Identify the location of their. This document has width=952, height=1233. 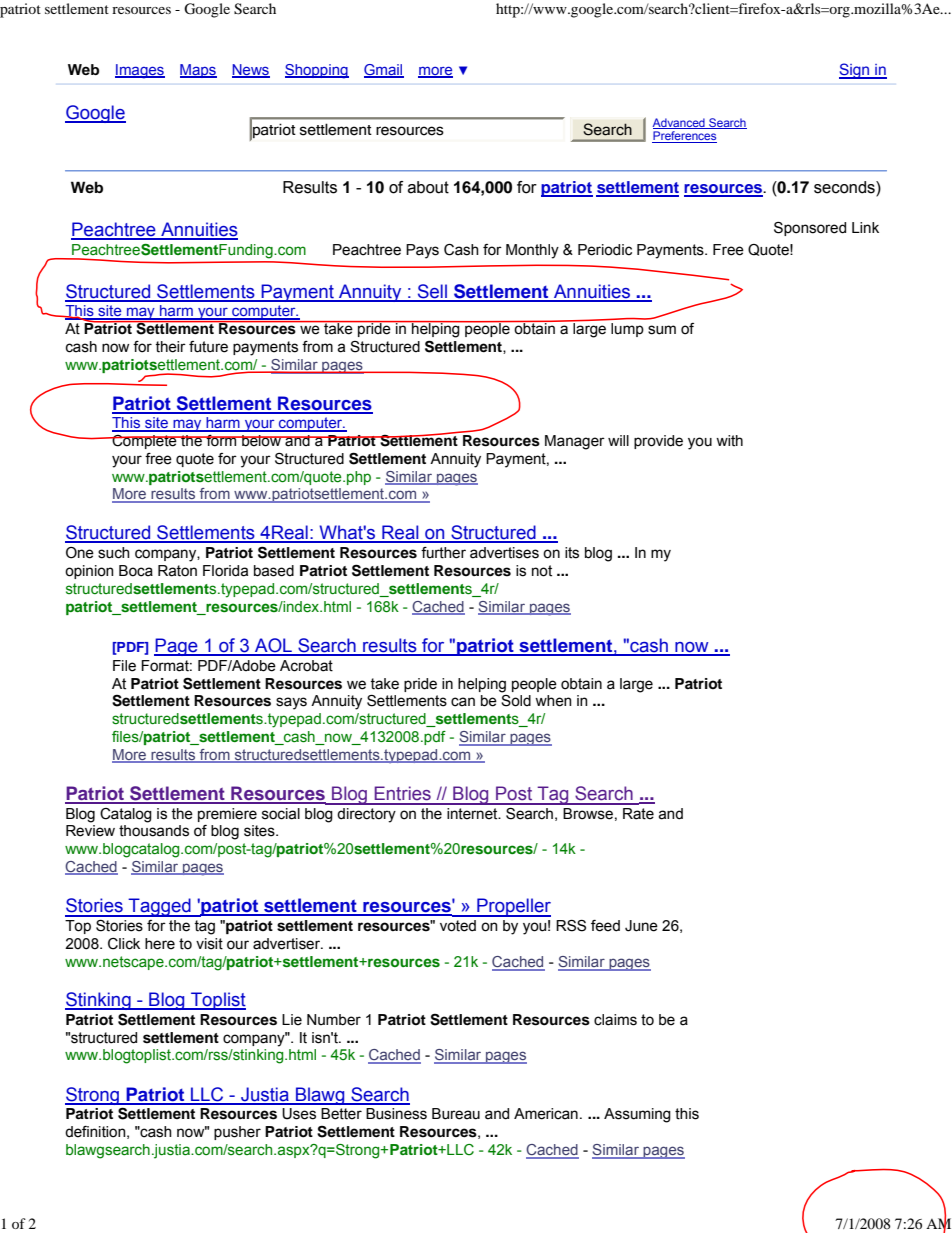
(170, 347).
